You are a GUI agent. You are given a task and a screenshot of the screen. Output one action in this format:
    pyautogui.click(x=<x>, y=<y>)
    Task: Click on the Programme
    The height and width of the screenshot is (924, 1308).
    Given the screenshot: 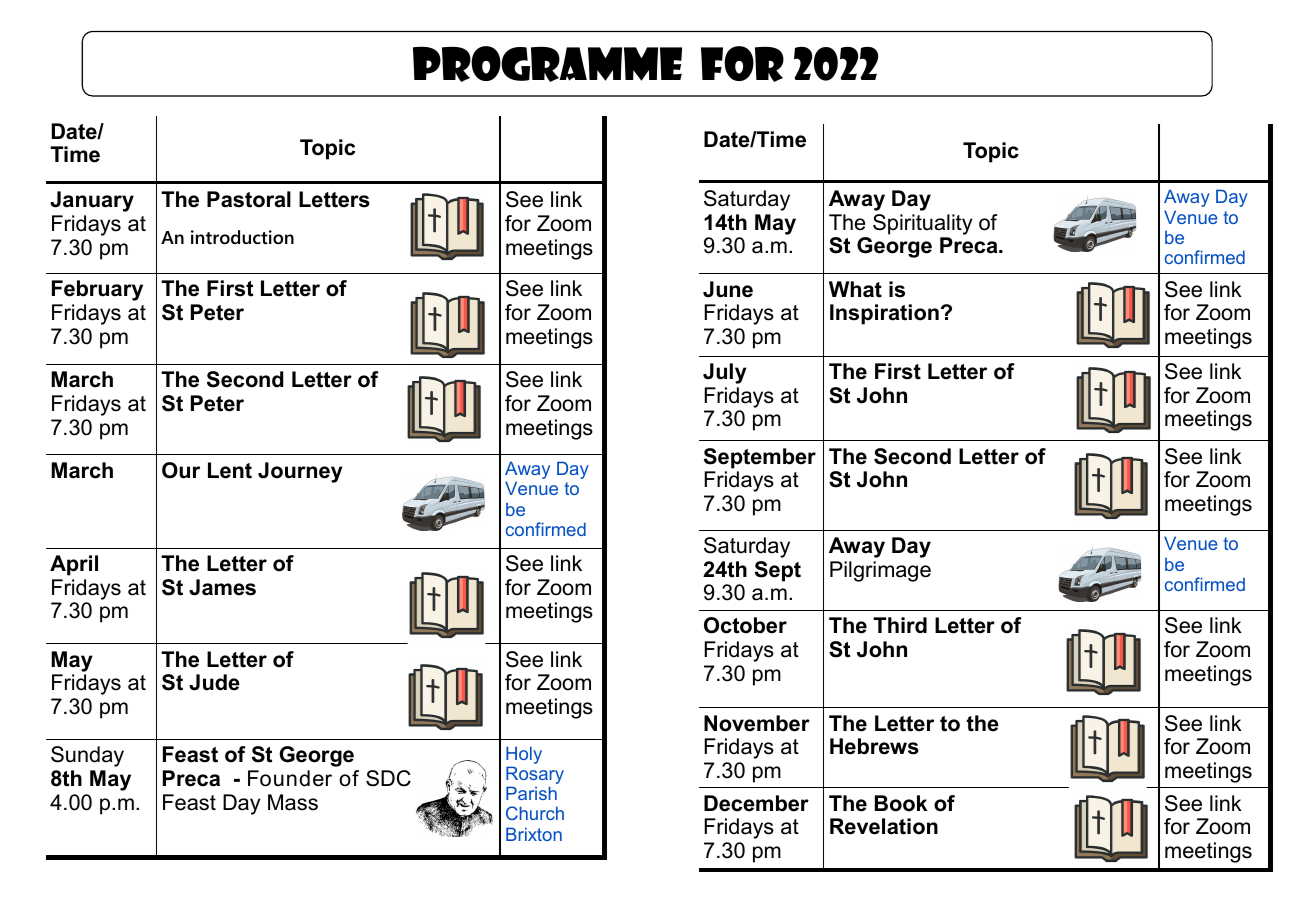 What is the action you would take?
    pyautogui.click(x=547, y=64)
